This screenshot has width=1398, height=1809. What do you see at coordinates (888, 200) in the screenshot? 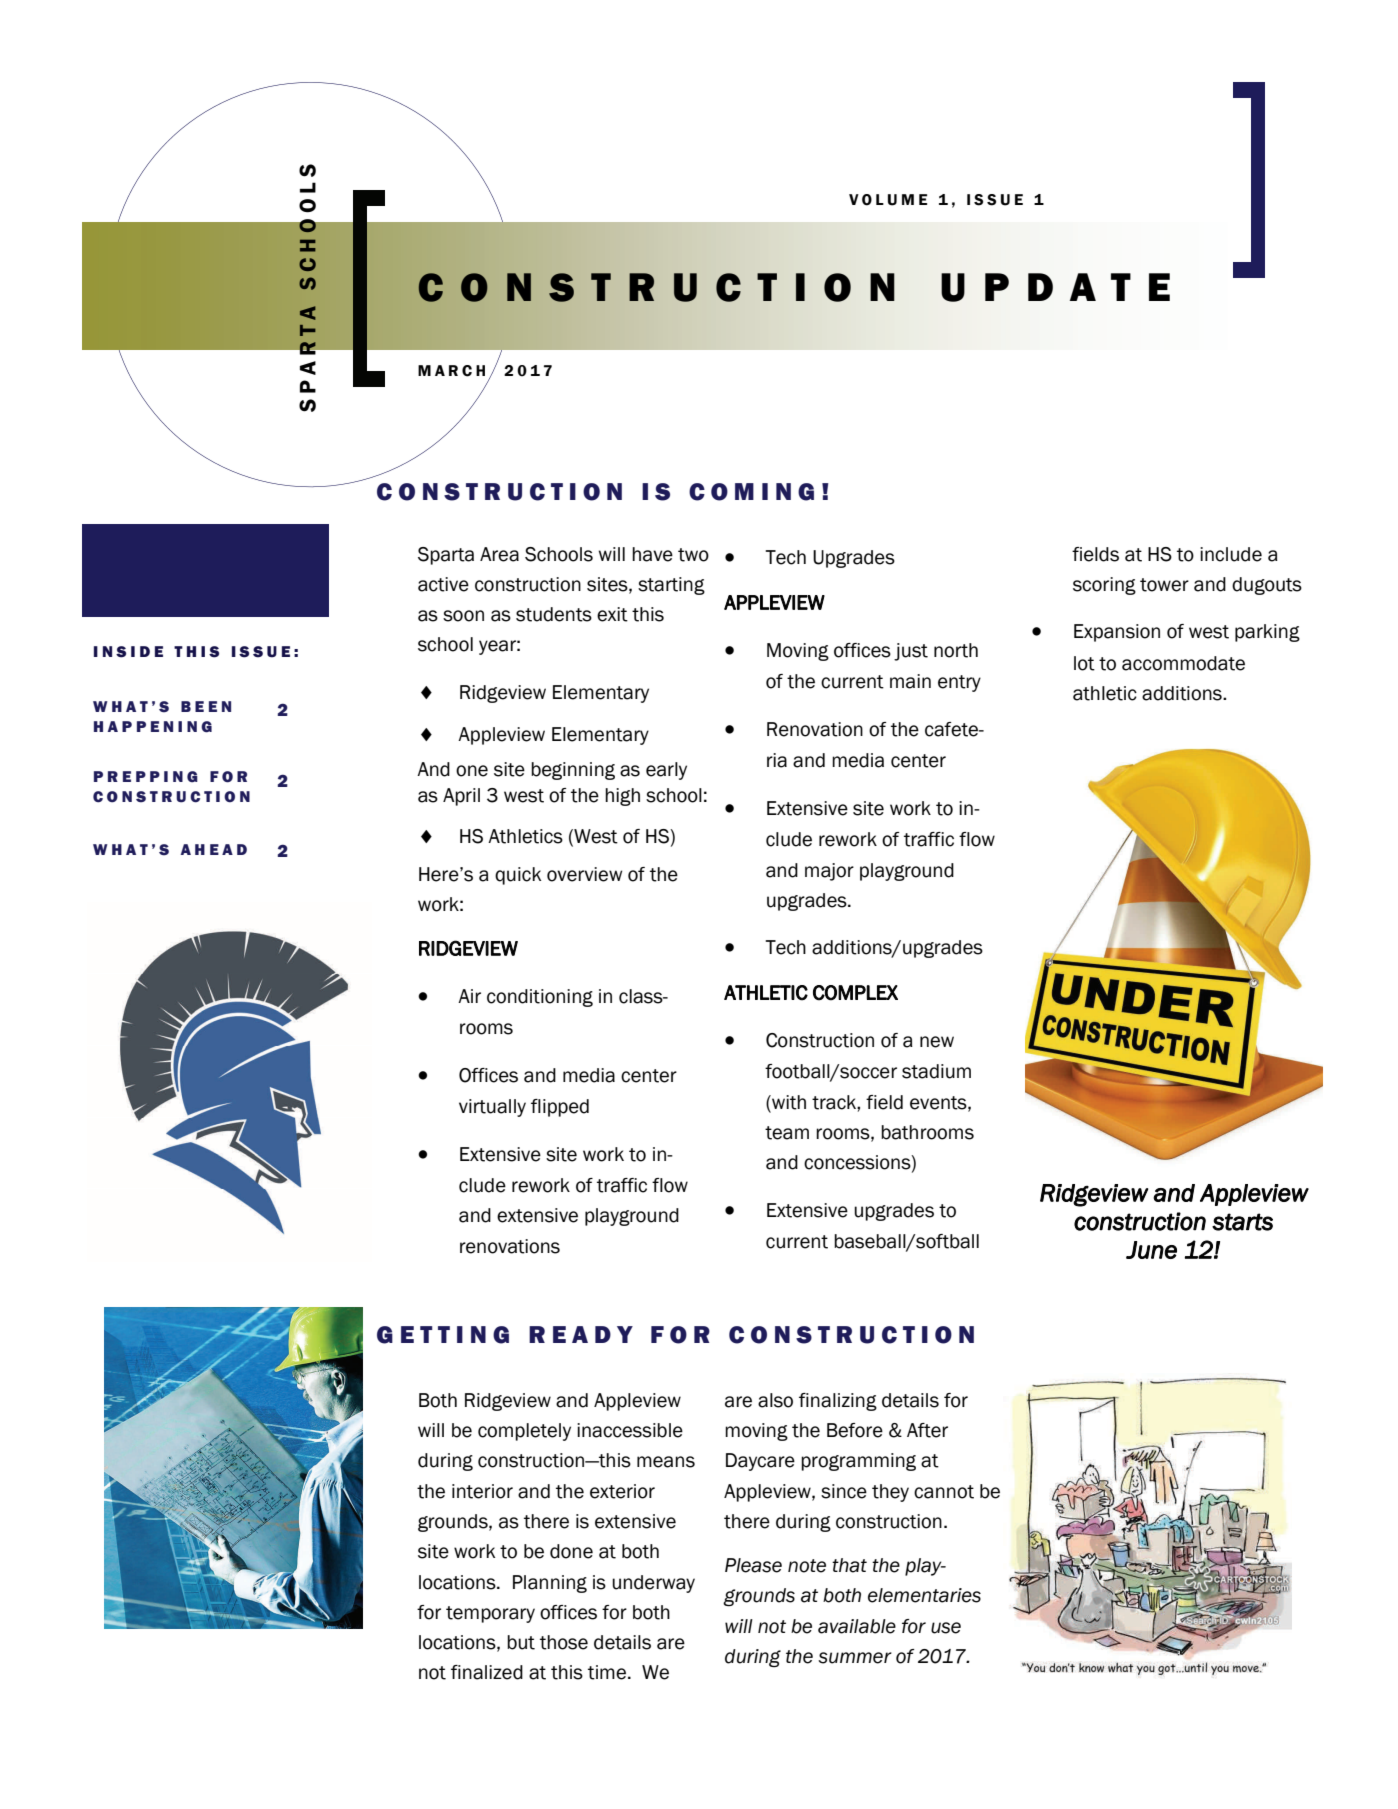
I see `VOLUME` at bounding box center [888, 200].
